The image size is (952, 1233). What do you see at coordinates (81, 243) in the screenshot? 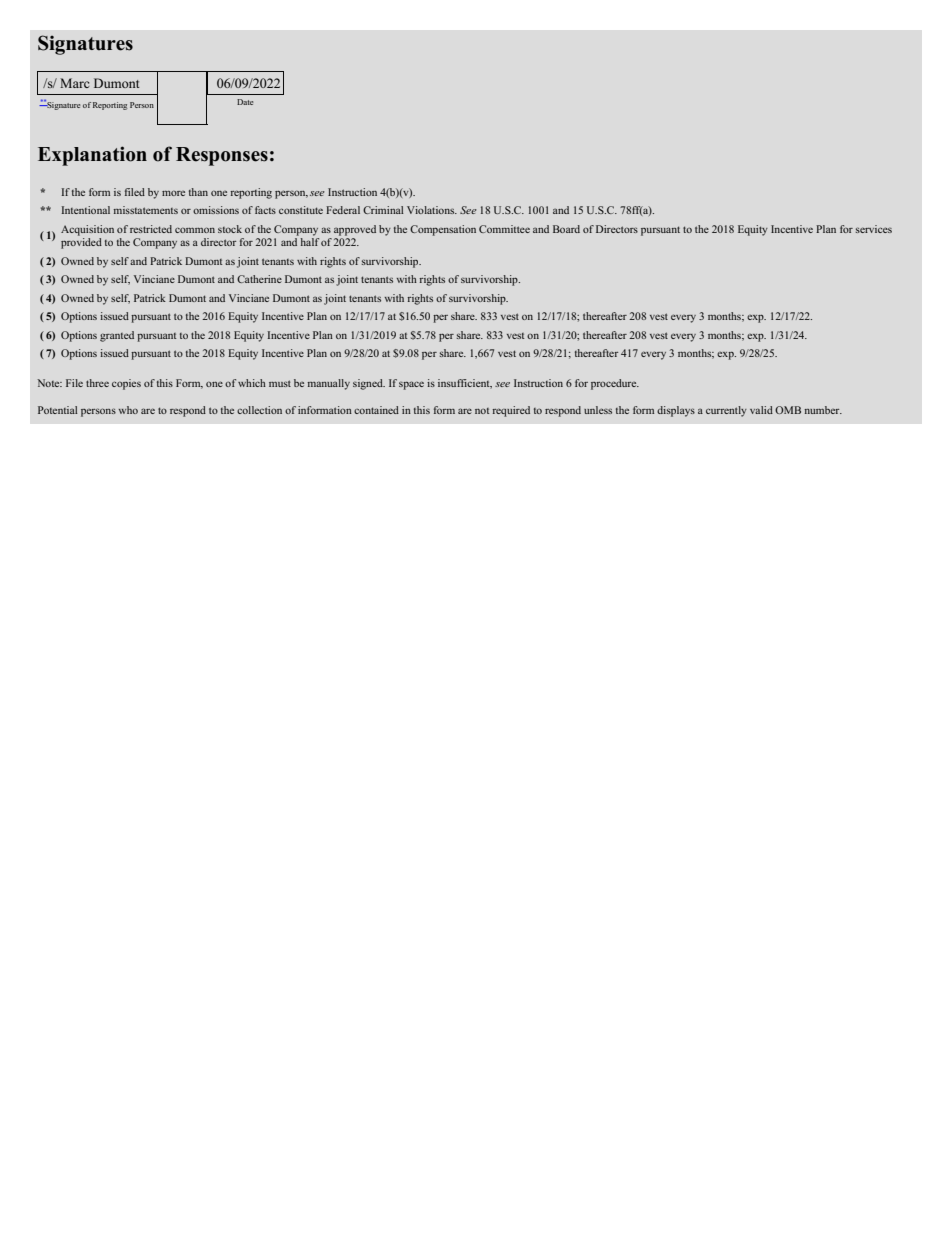
I see `provided` at bounding box center [81, 243].
